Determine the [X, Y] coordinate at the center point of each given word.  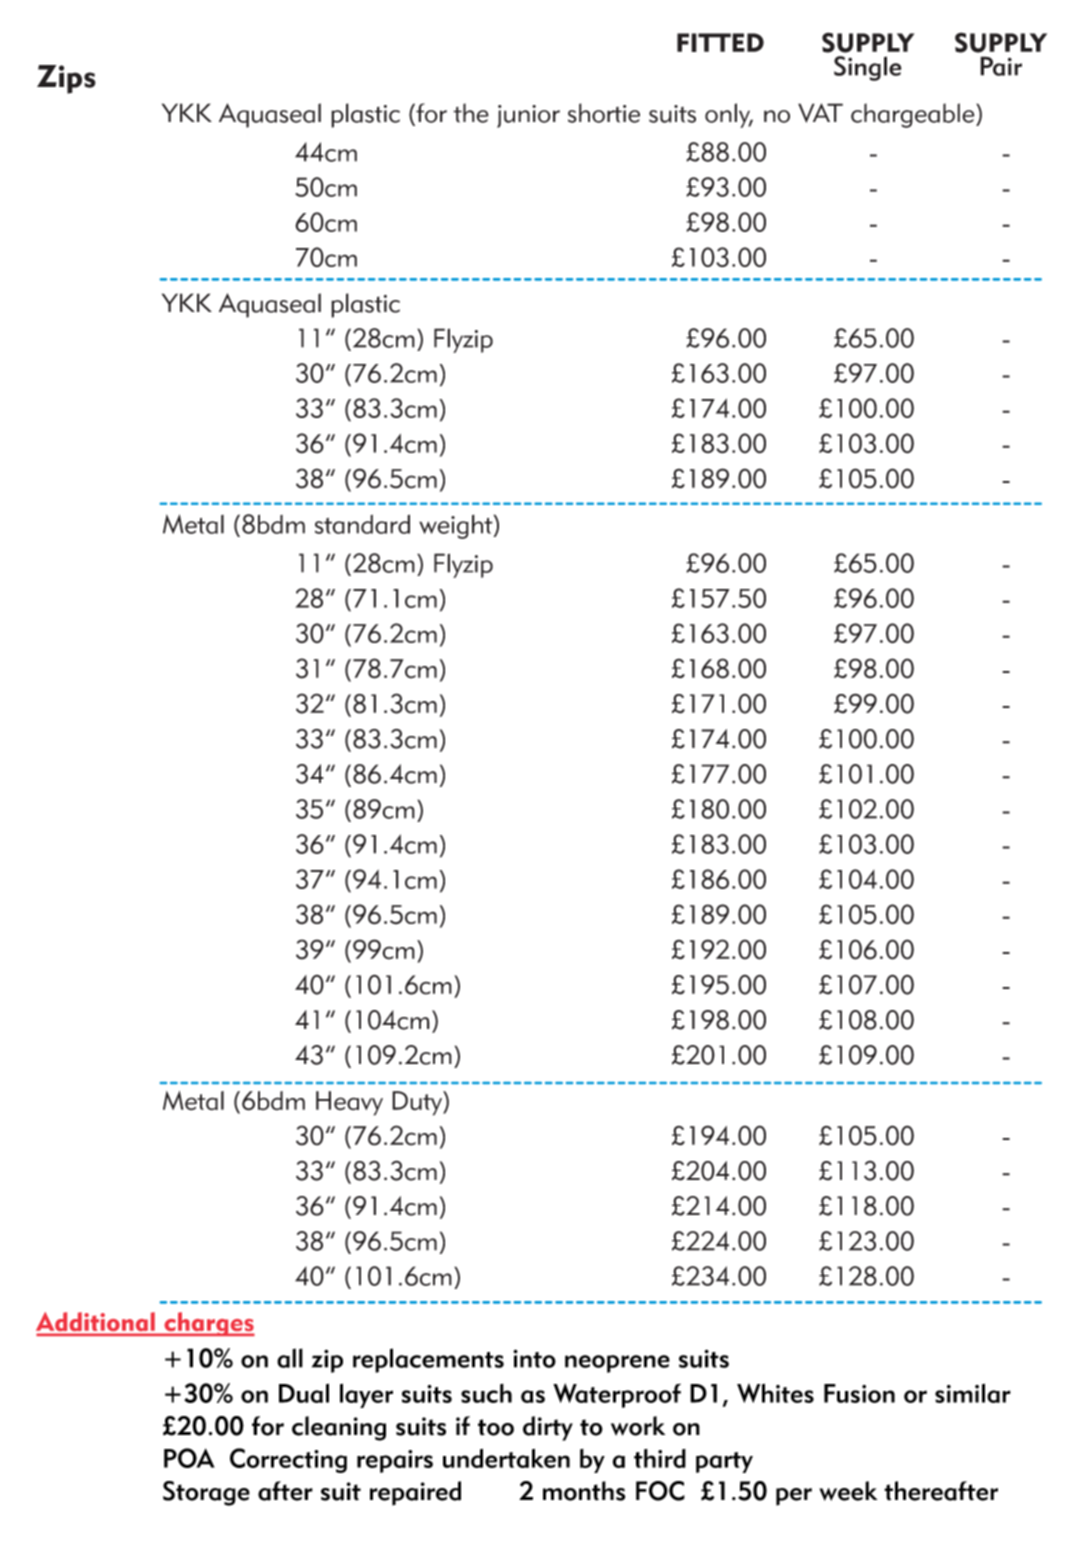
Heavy [349, 1103]
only [729, 115]
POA [189, 1458]
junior [528, 116]
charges [208, 1324]
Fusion [859, 1393]
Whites [775, 1393]
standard [362, 524]
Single [868, 68]
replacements [428, 1360]
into [534, 1358]
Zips [66, 79]
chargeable [914, 115]
